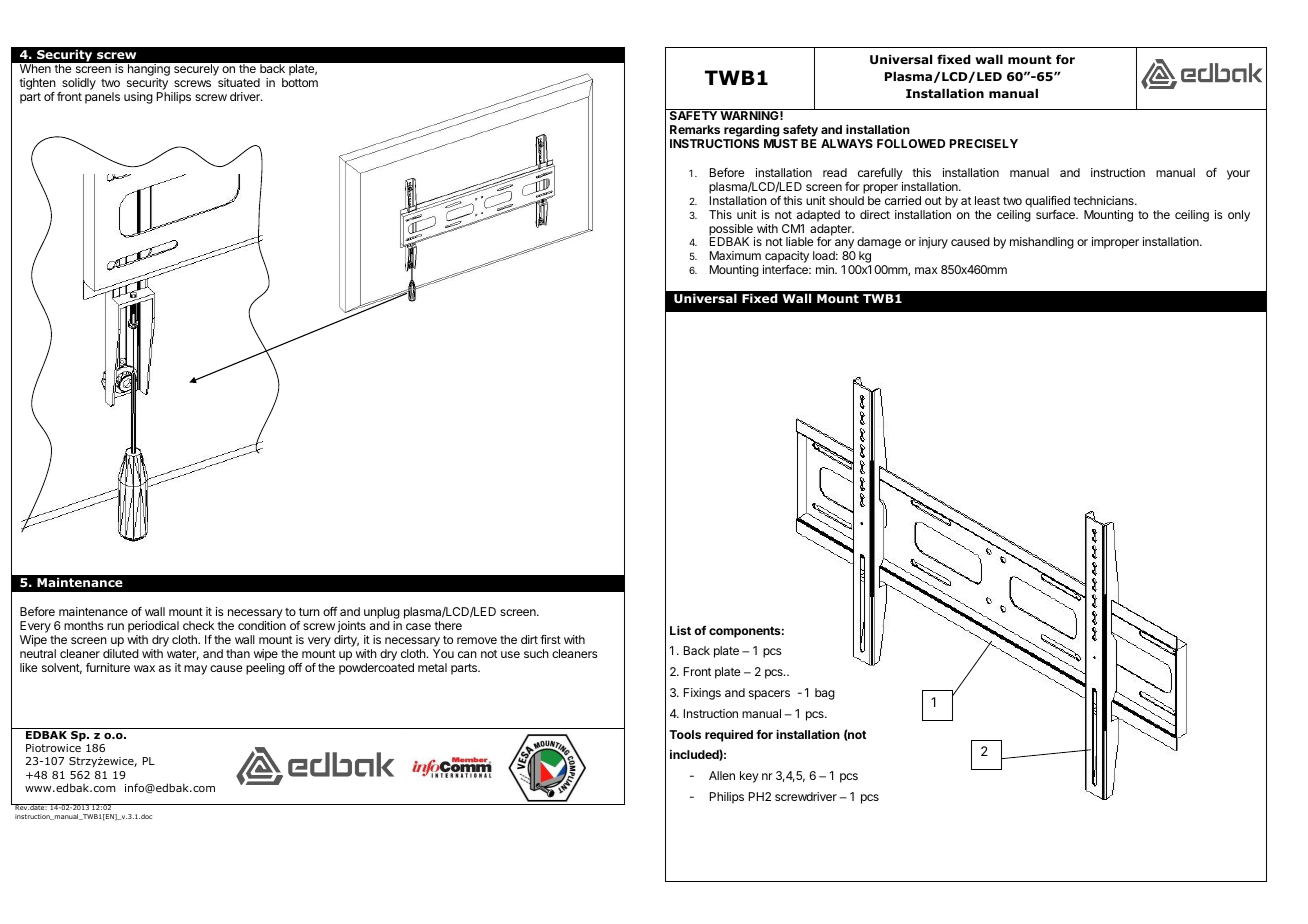 This screenshot has height=924, width=1308. Describe the element at coordinates (138, 98) in the screenshot. I see `using` at that location.
